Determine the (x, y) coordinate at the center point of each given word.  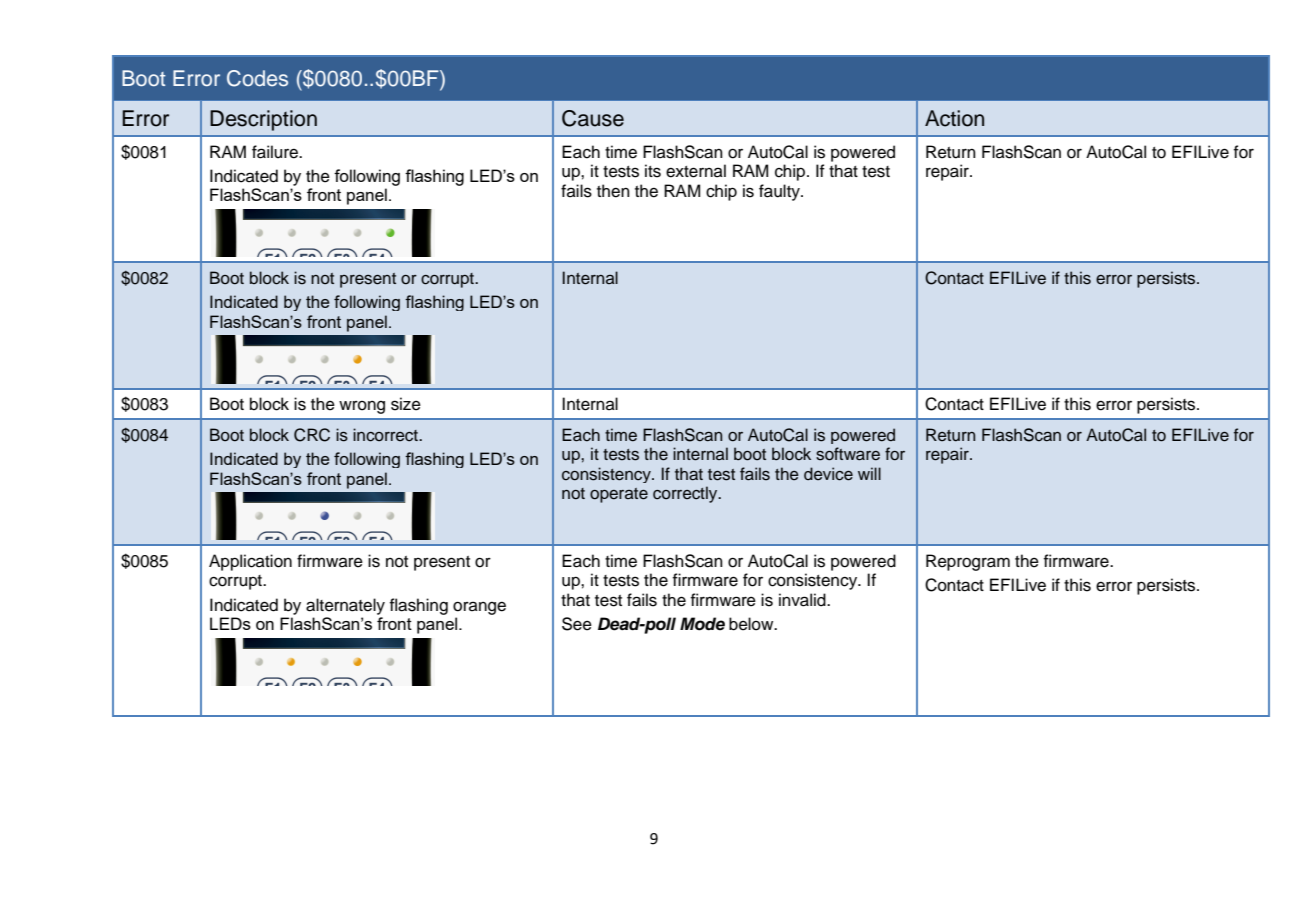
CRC (312, 435)
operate (619, 495)
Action (954, 118)
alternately (345, 606)
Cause (593, 118)
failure (276, 152)
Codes (257, 78)
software (848, 454)
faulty (780, 192)
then (613, 191)
